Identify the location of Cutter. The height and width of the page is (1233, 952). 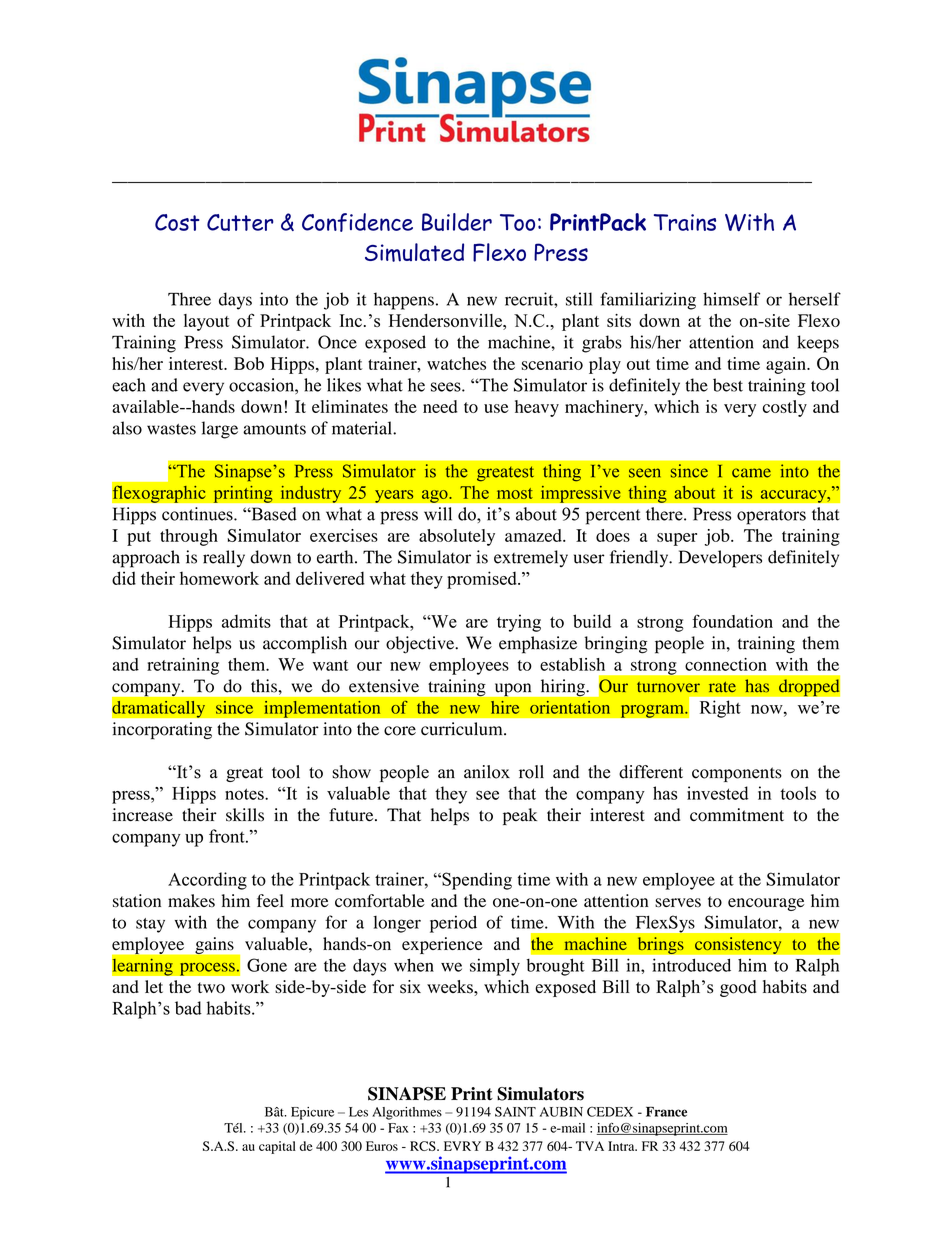
(240, 222).
